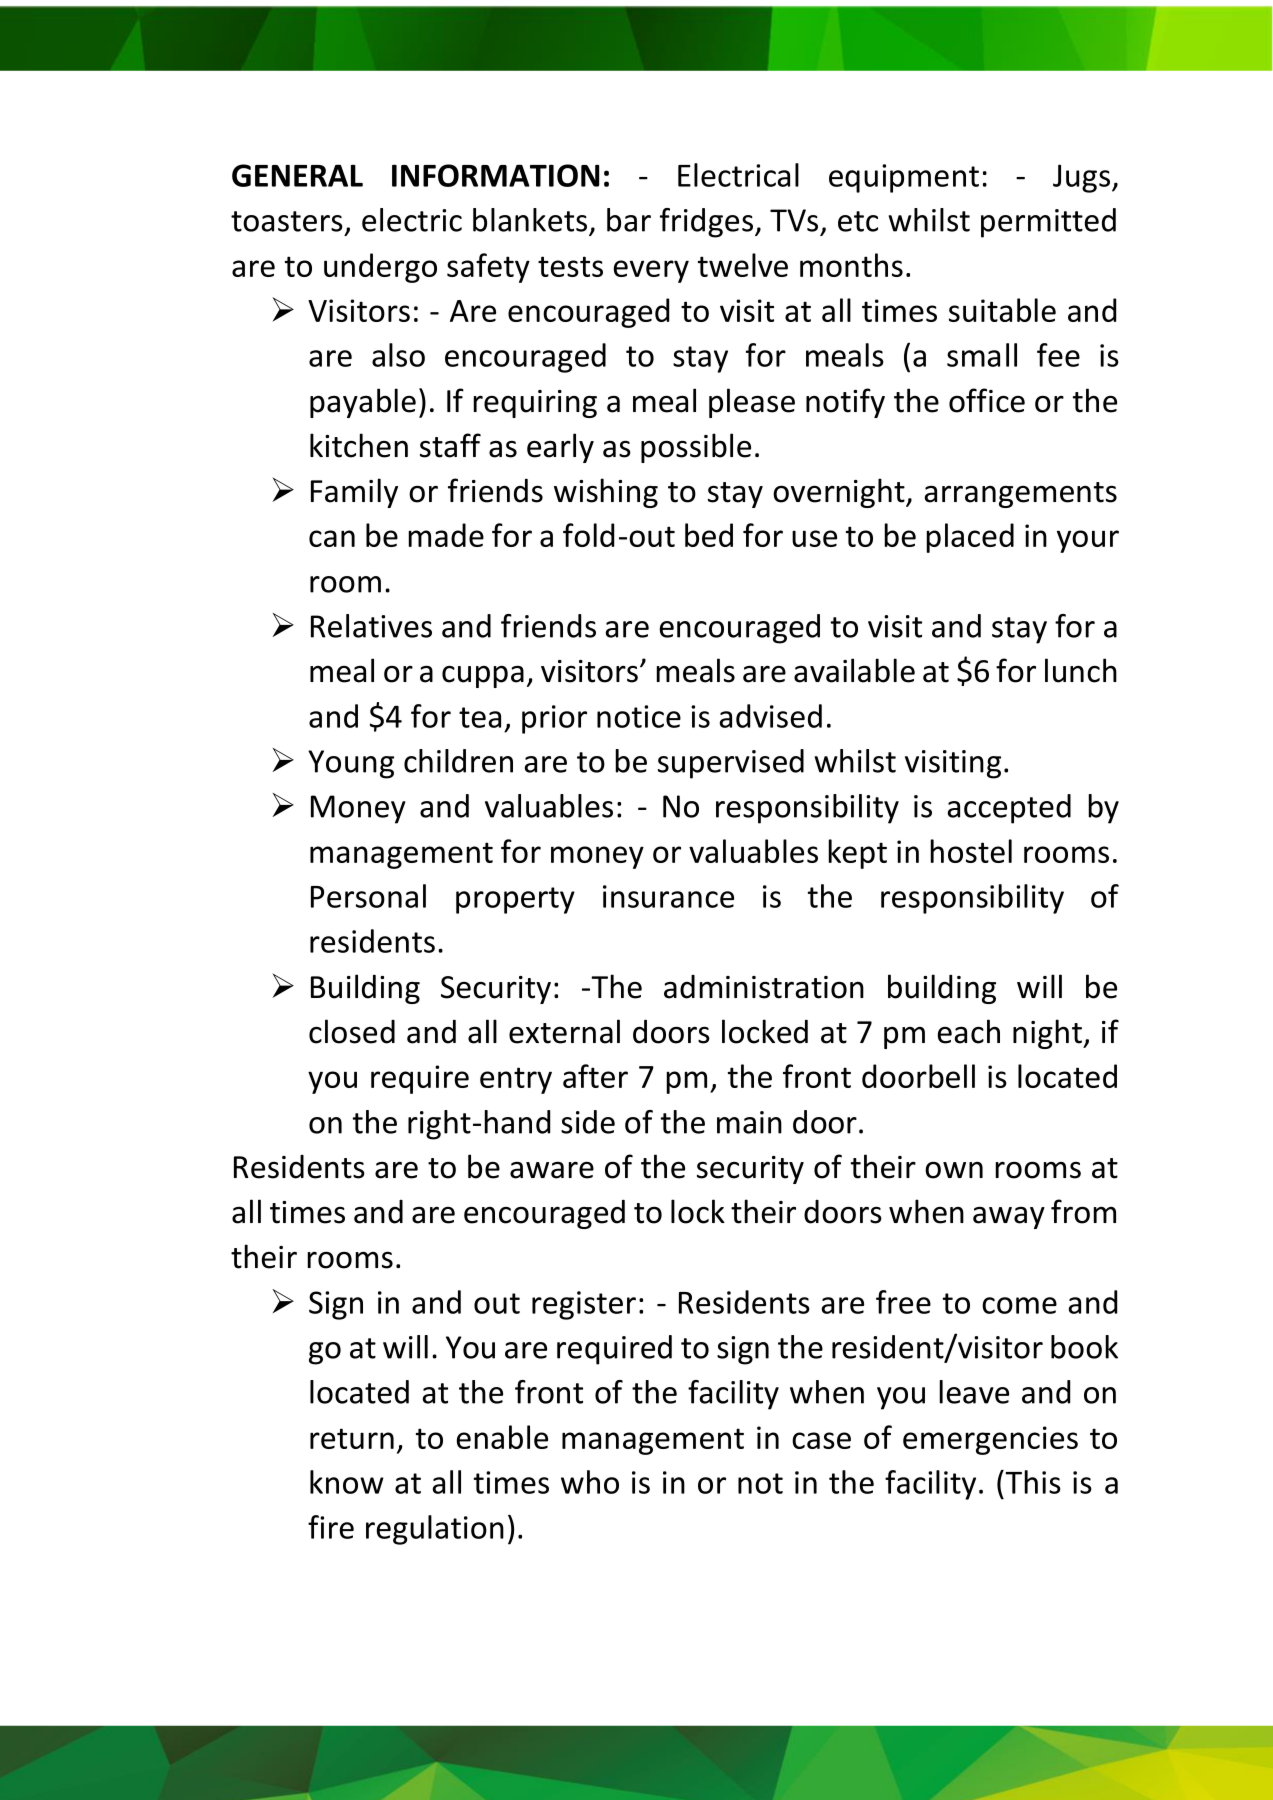 The image size is (1273, 1800). What do you see at coordinates (1032, 1482) in the screenshot?
I see `This` at bounding box center [1032, 1482].
